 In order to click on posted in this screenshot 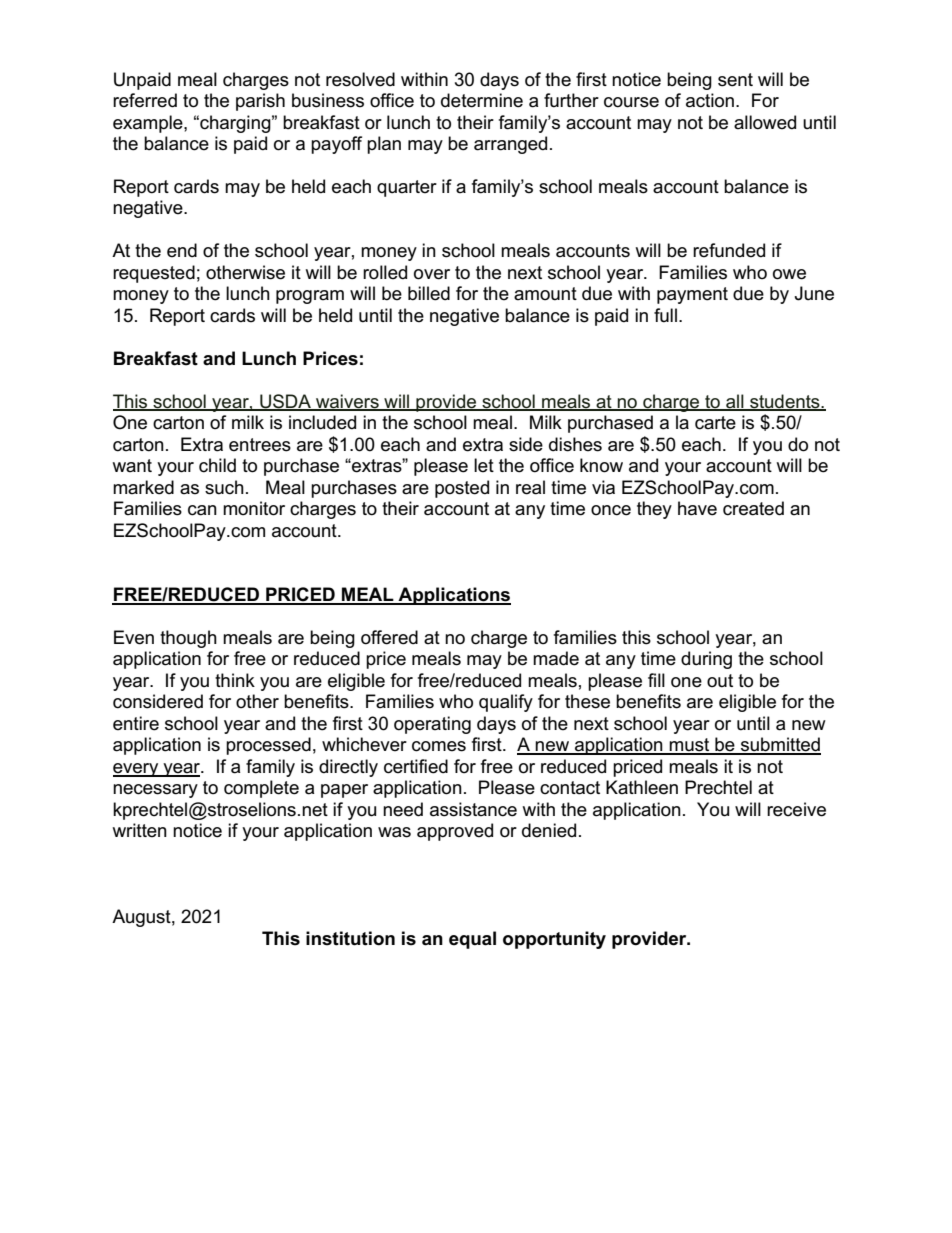, I will do `click(462, 489)`.
